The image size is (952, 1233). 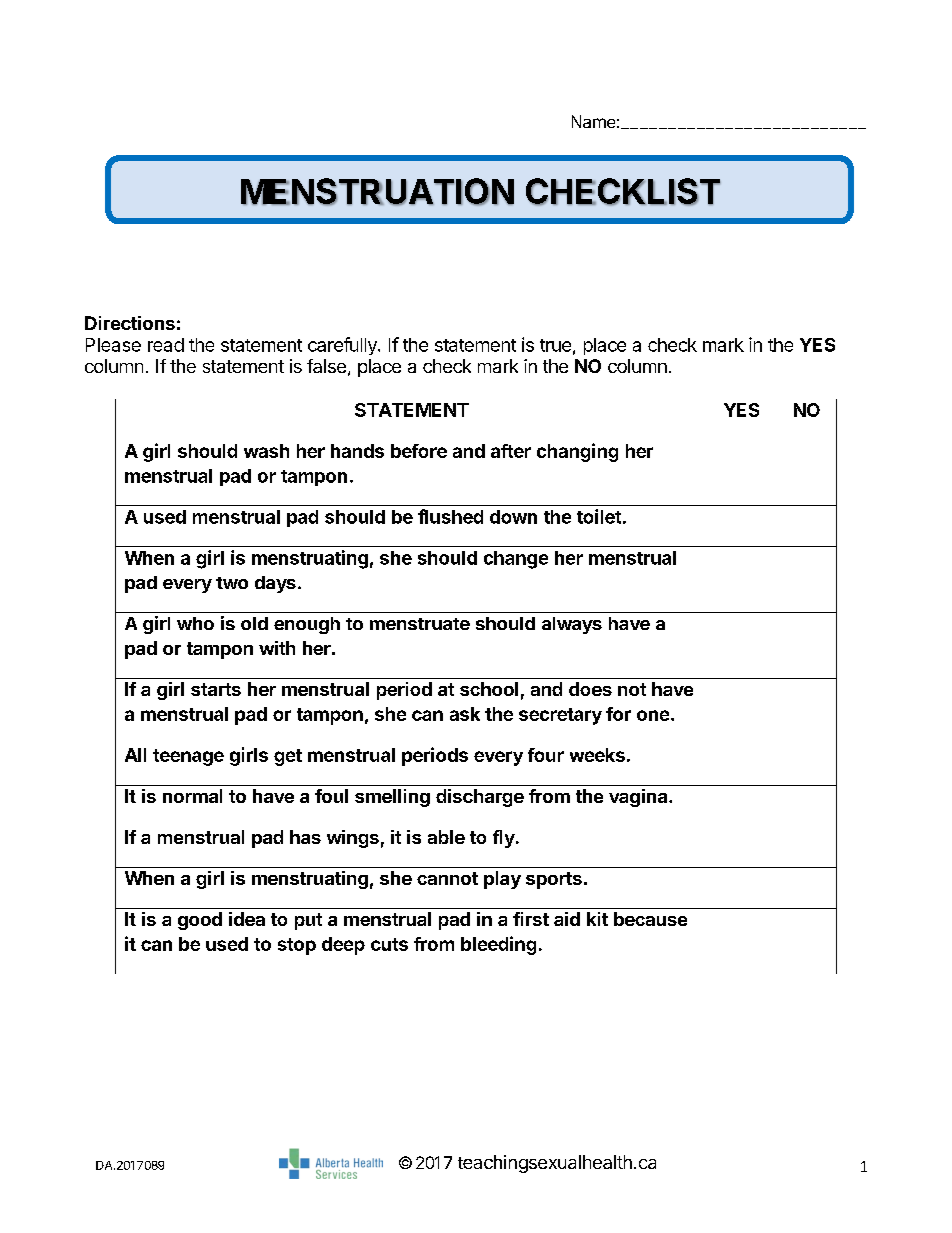 I want to click on changing, so click(x=577, y=452).
